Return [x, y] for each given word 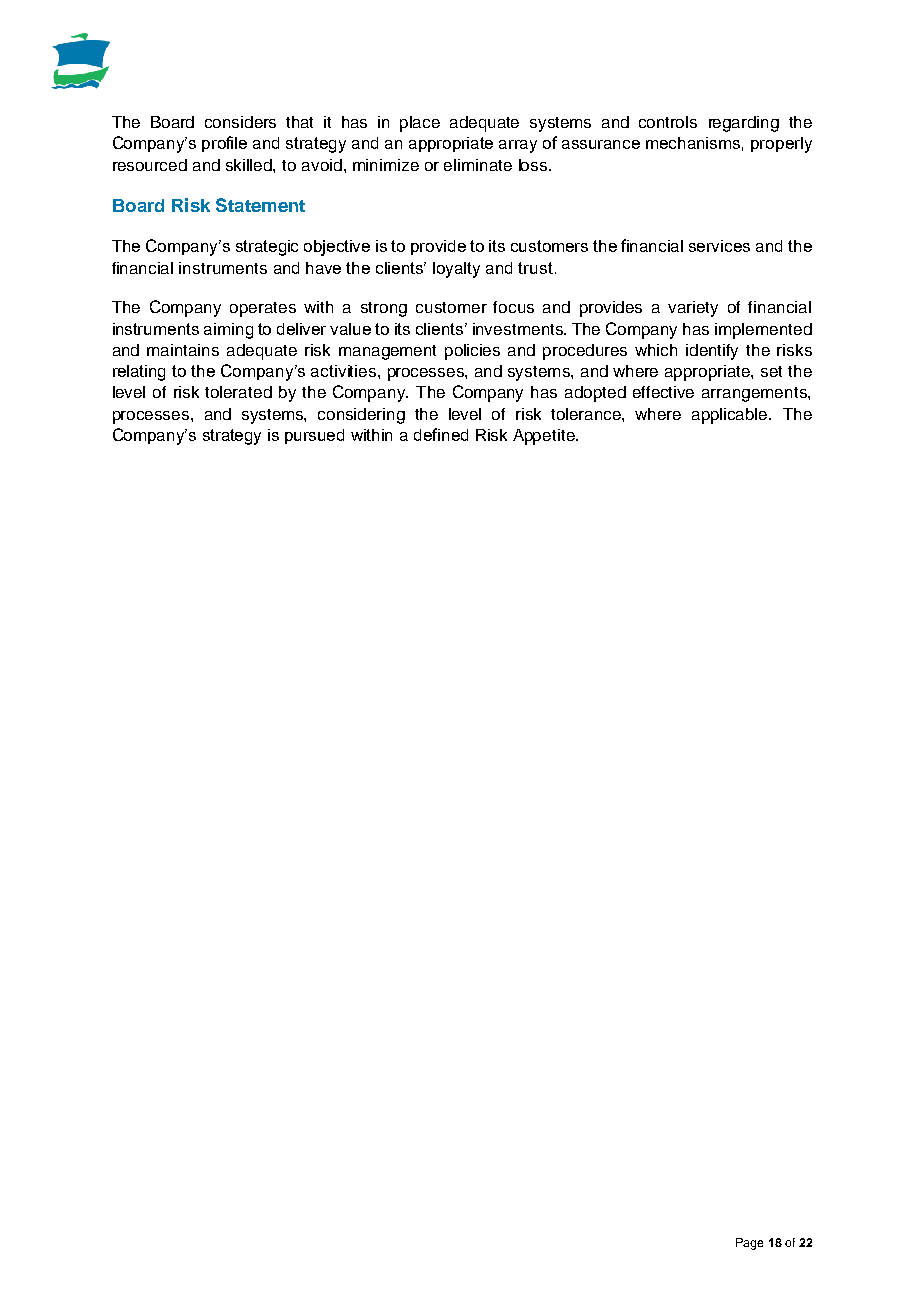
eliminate [478, 165]
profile [224, 144]
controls [668, 122]
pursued [314, 436]
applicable [731, 416]
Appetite [545, 437]
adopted [595, 394]
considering [361, 416]
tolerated [238, 392]
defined [441, 434]
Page [749, 1244]
